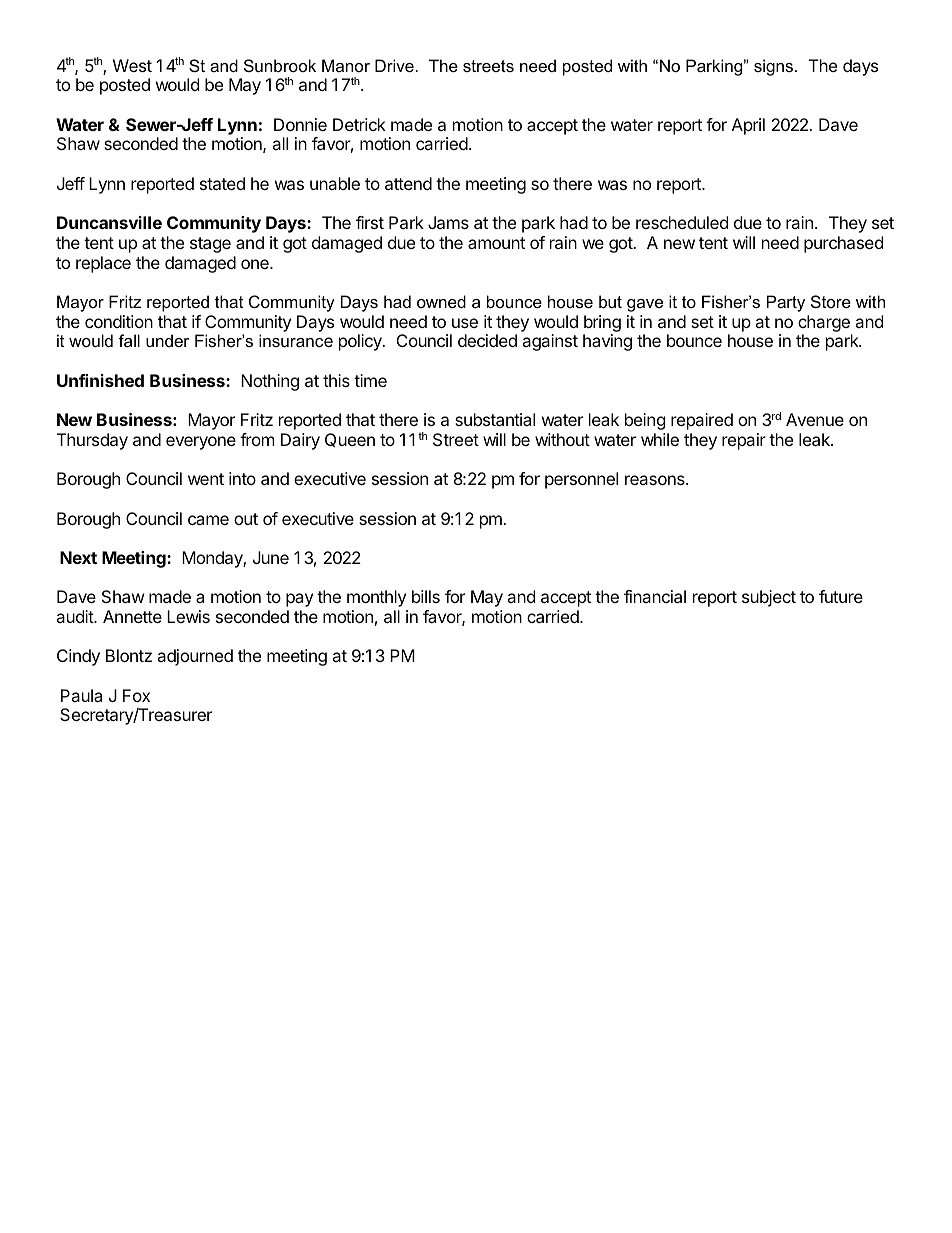 This screenshot has height=1233, width=952. I want to click on subject, so click(769, 598).
